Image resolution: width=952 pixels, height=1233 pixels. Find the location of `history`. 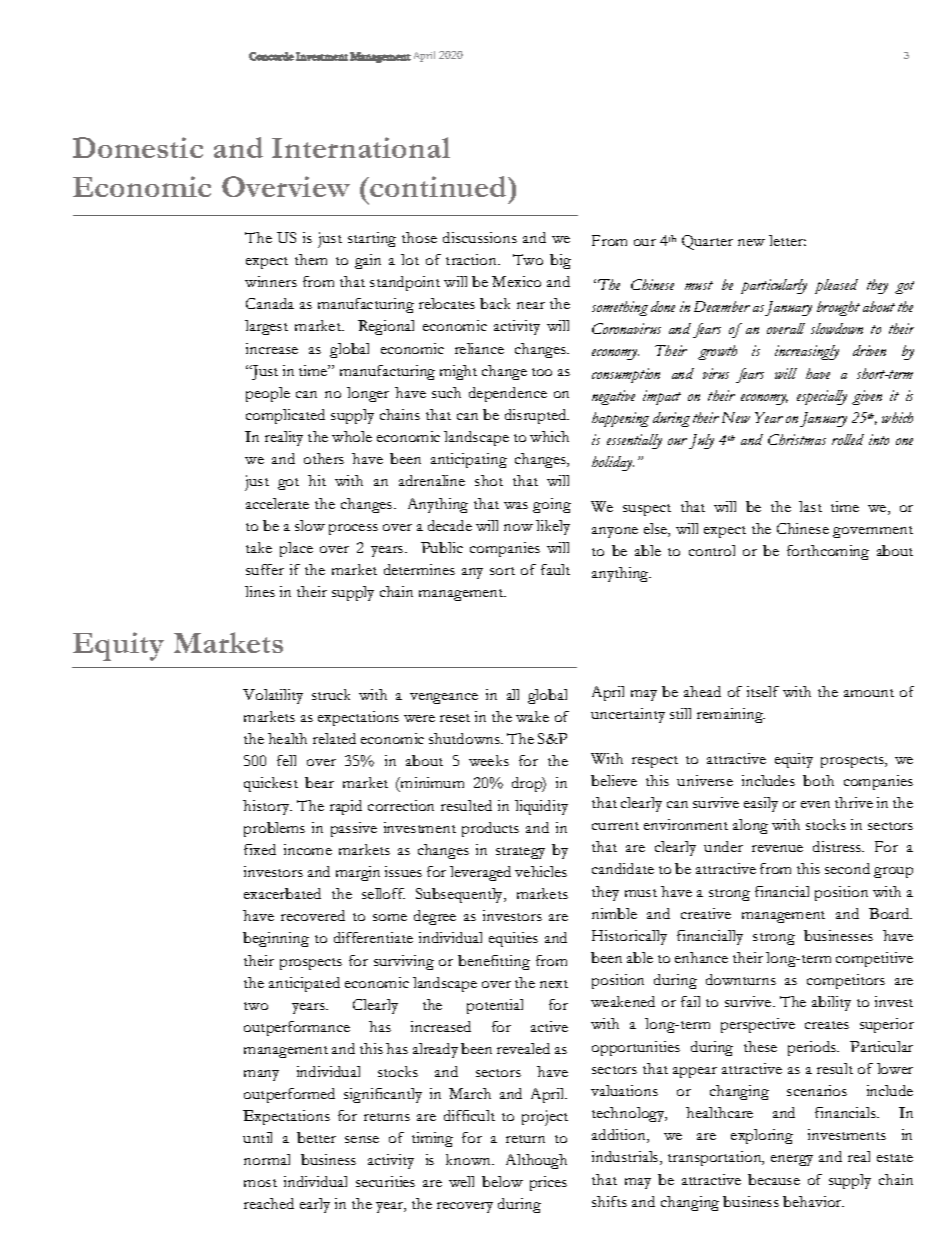

history is located at coordinates (267, 807).
